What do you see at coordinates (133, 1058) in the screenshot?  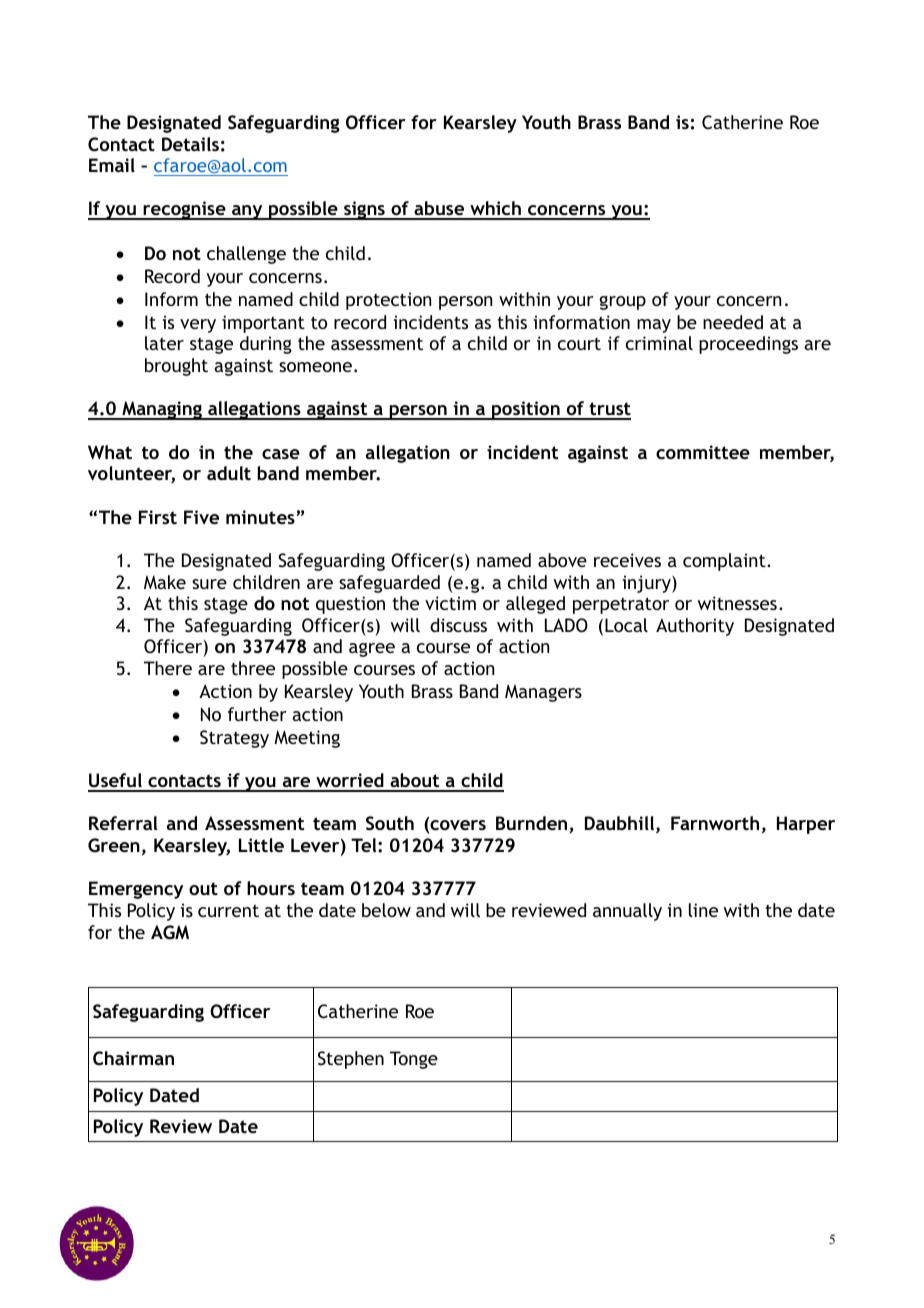 I see `Chairman` at bounding box center [133, 1058].
